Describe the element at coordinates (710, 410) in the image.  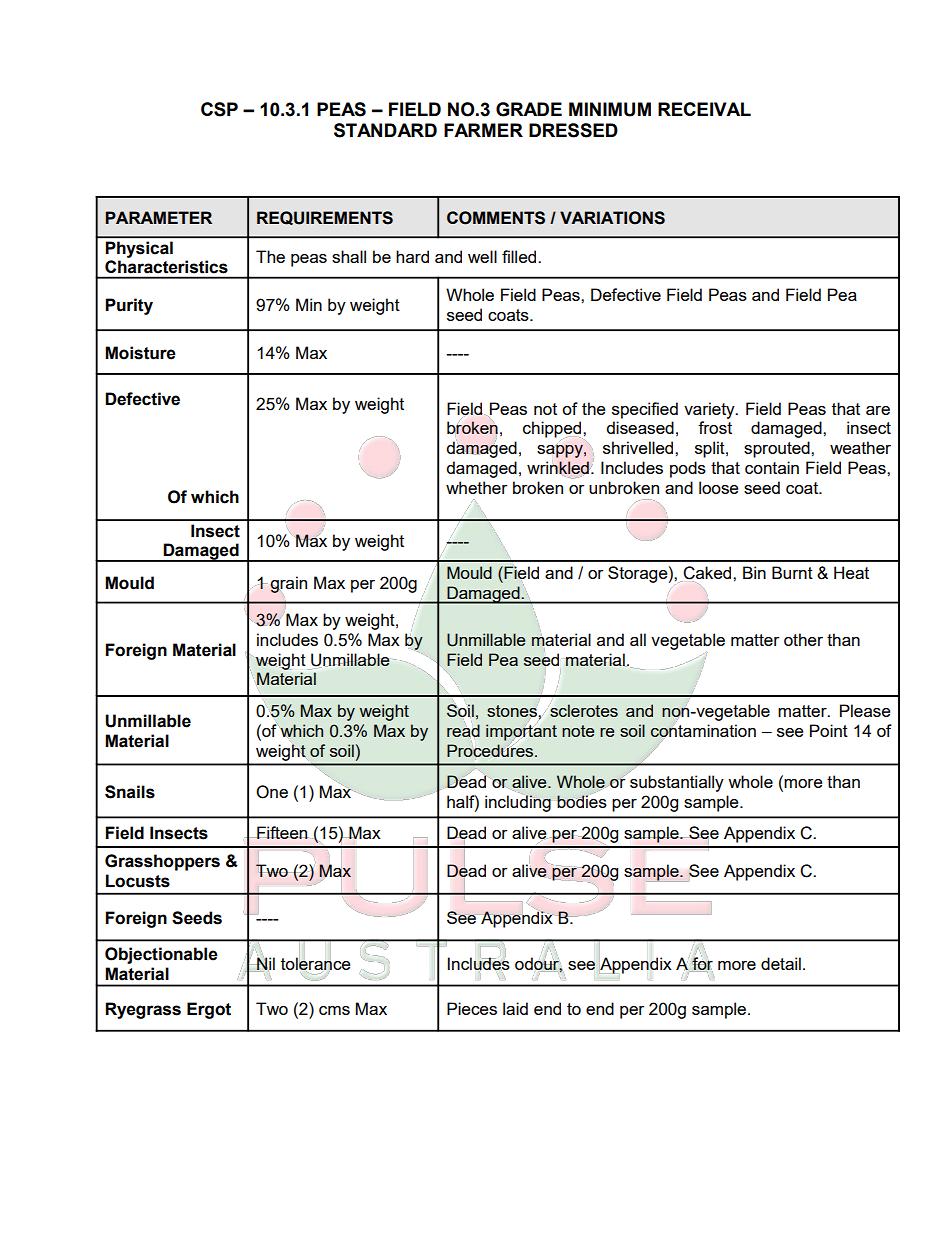
I see `variety` at that location.
